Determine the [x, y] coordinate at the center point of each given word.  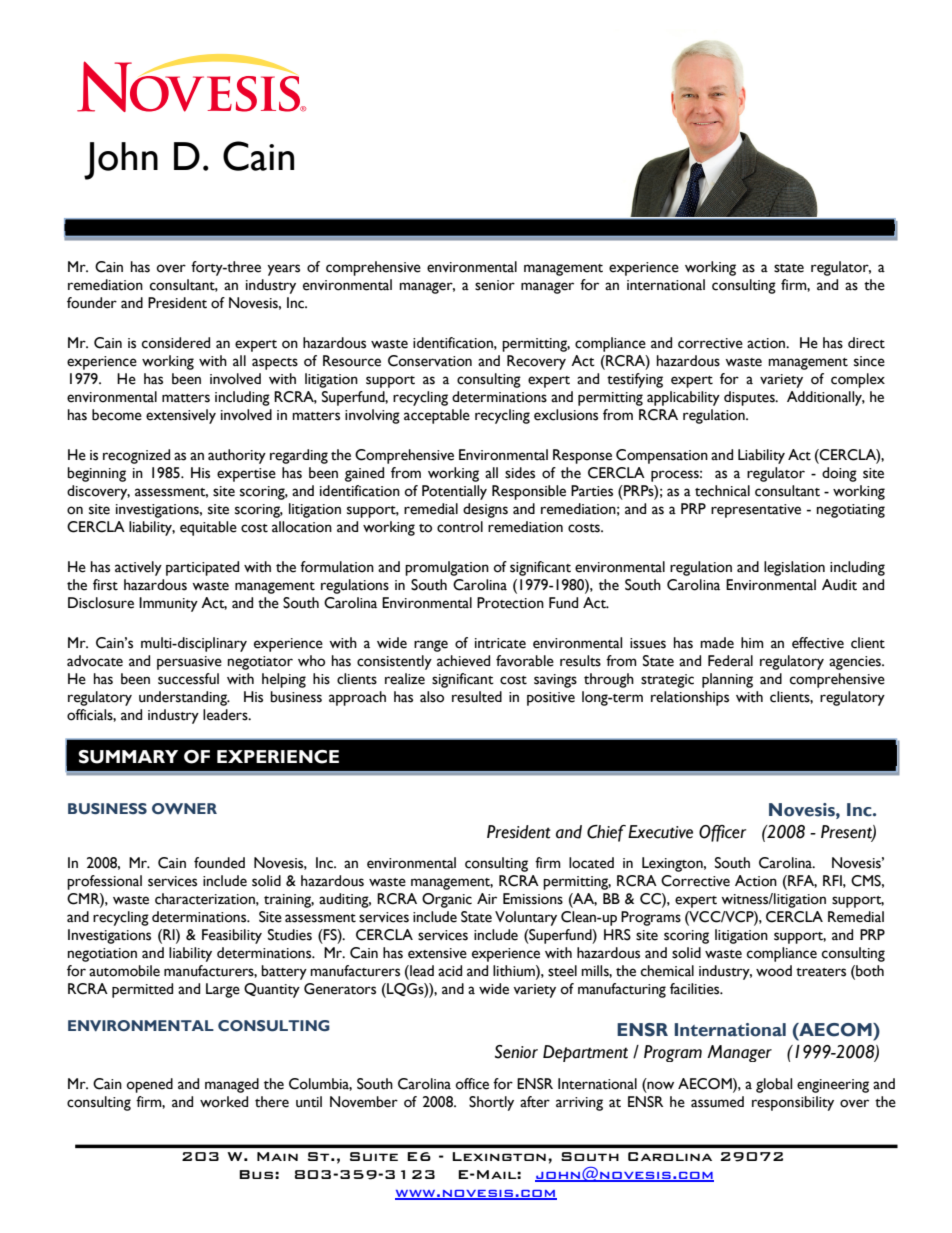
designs [485, 510]
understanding [184, 698]
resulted [477, 697]
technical [722, 491]
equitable [208, 528]
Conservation [430, 361]
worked [224, 1102]
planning [727, 680]
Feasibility [232, 936]
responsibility [793, 1103]
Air [487, 898]
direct [866, 343]
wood [774, 971]
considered [176, 343]
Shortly [491, 1103]
